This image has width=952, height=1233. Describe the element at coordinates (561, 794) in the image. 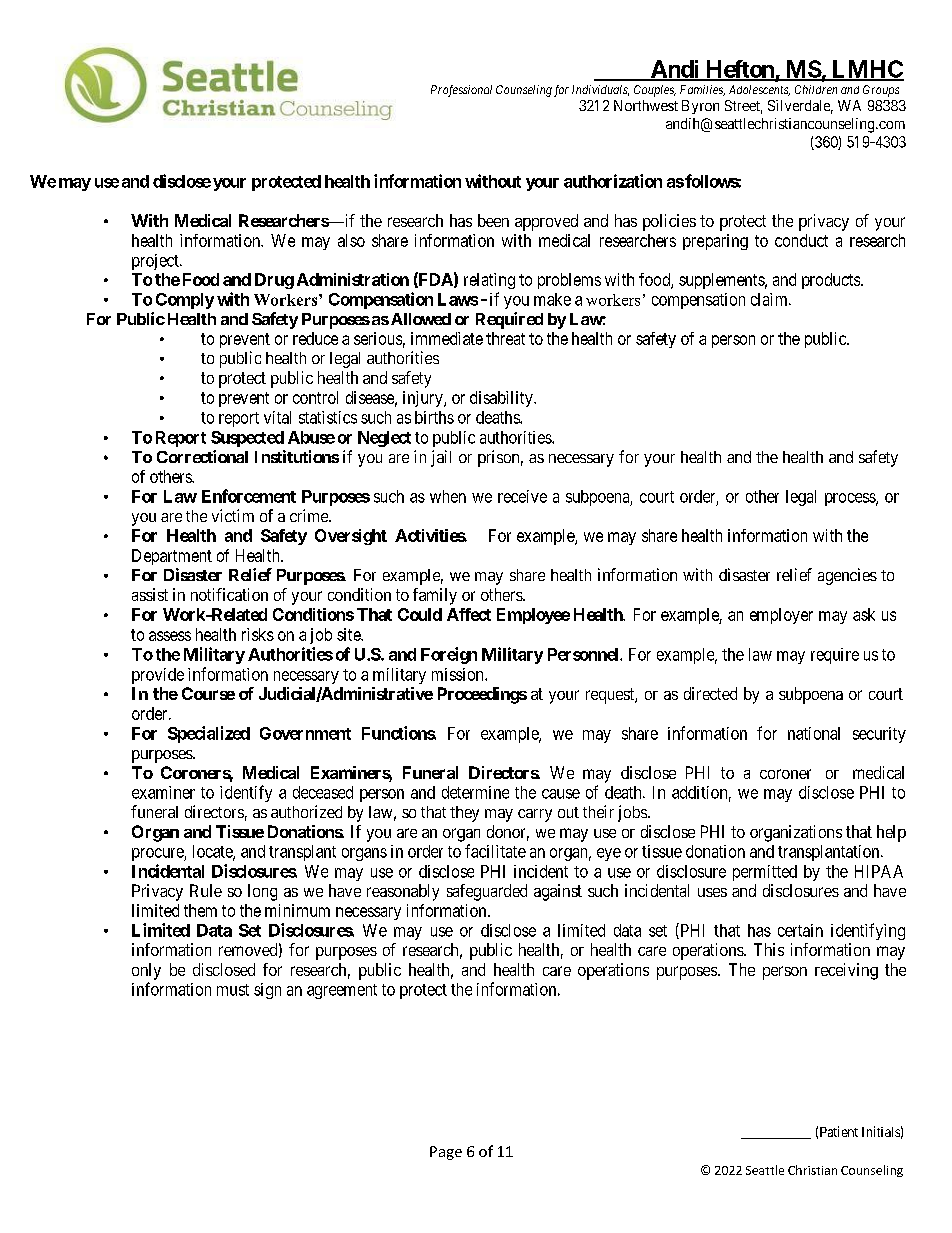

I see `cause` at that location.
